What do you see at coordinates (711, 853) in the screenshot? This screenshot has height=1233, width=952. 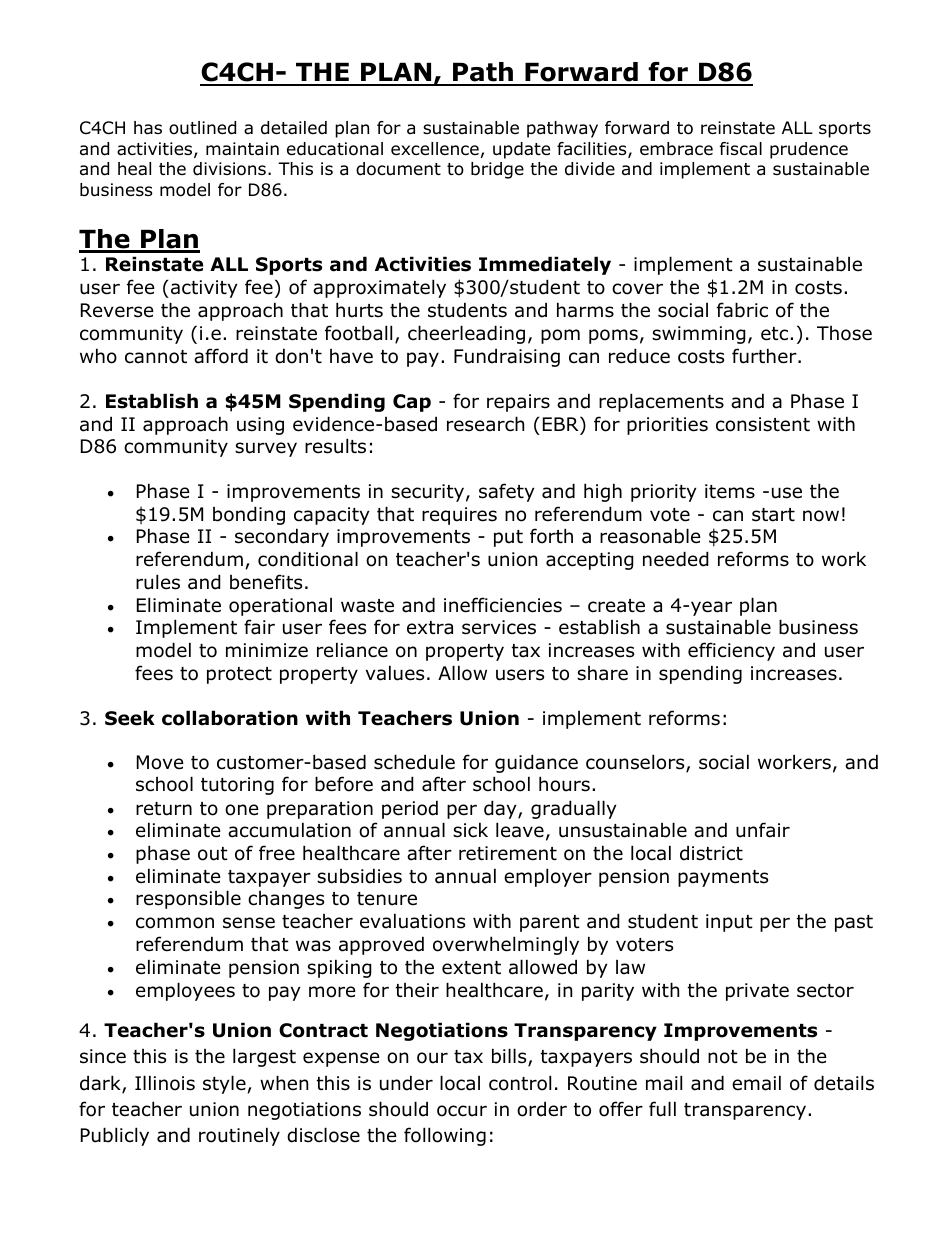 I see `district` at bounding box center [711, 853].
